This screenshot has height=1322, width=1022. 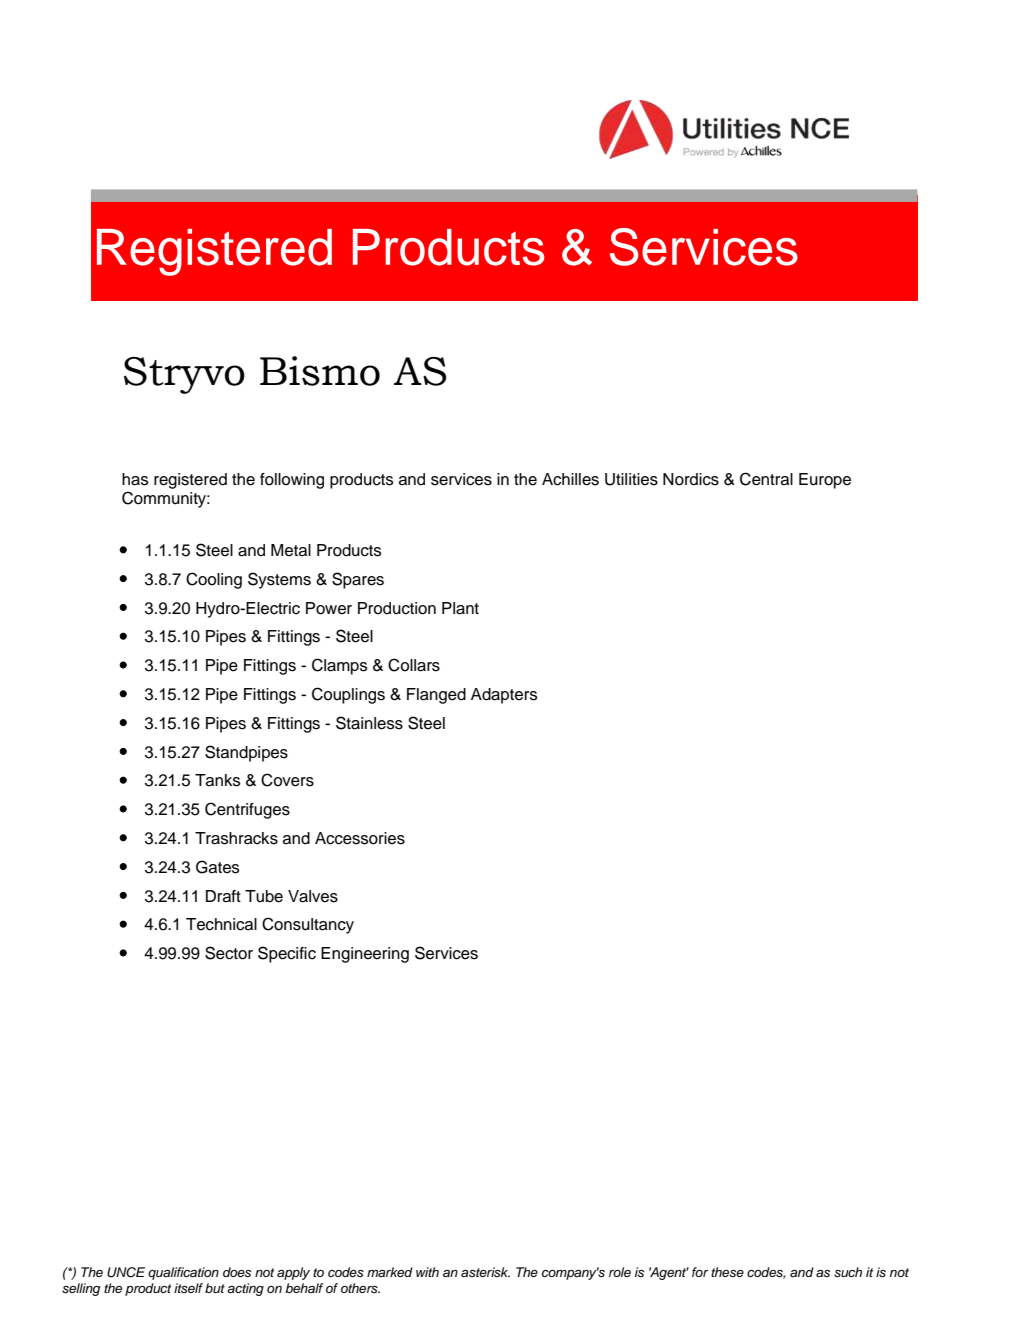 I want to click on qualification, so click(x=183, y=1273).
